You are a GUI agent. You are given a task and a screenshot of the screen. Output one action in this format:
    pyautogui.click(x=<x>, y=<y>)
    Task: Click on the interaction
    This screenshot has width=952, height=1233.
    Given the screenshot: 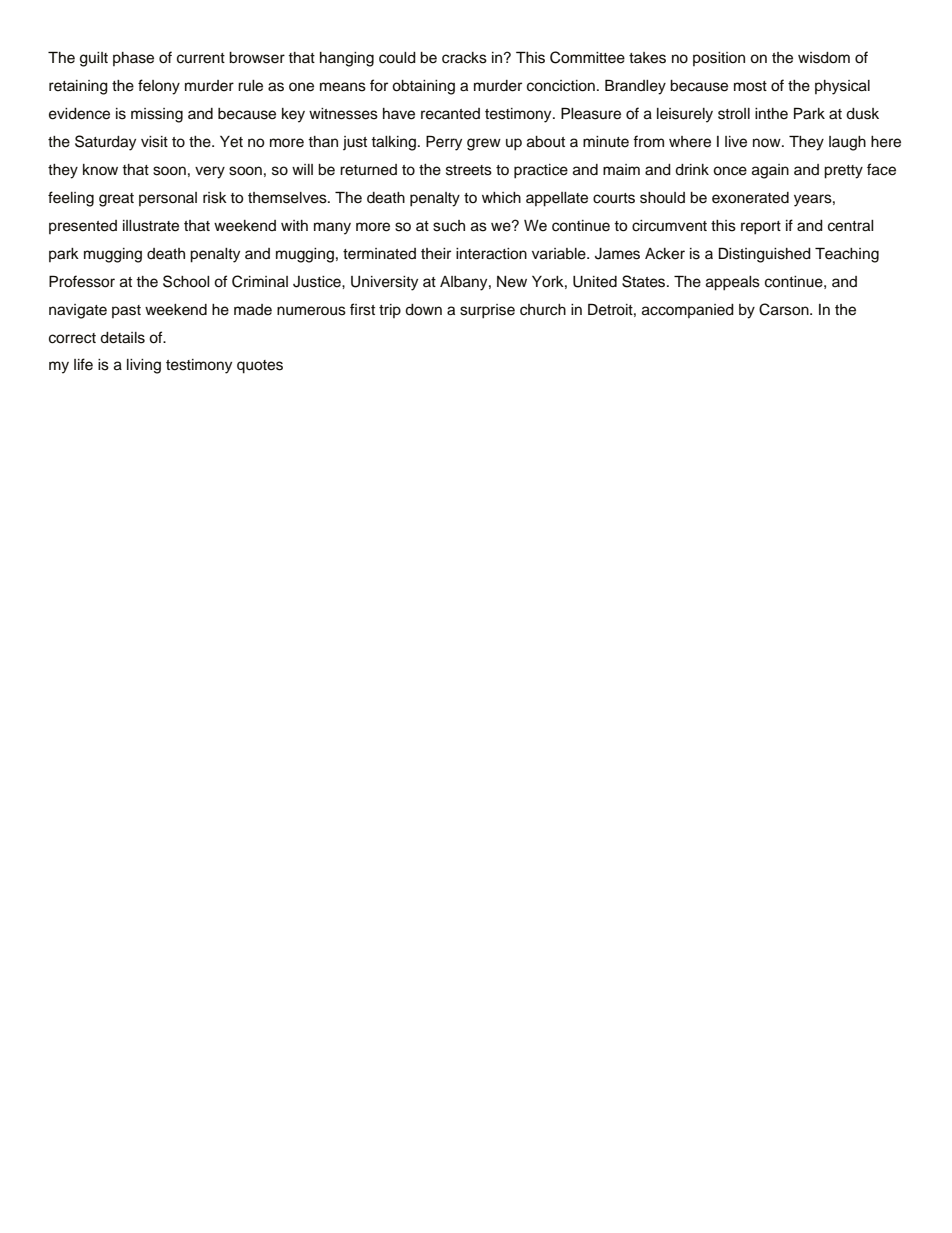 What is the action you would take?
    pyautogui.click(x=491, y=254)
